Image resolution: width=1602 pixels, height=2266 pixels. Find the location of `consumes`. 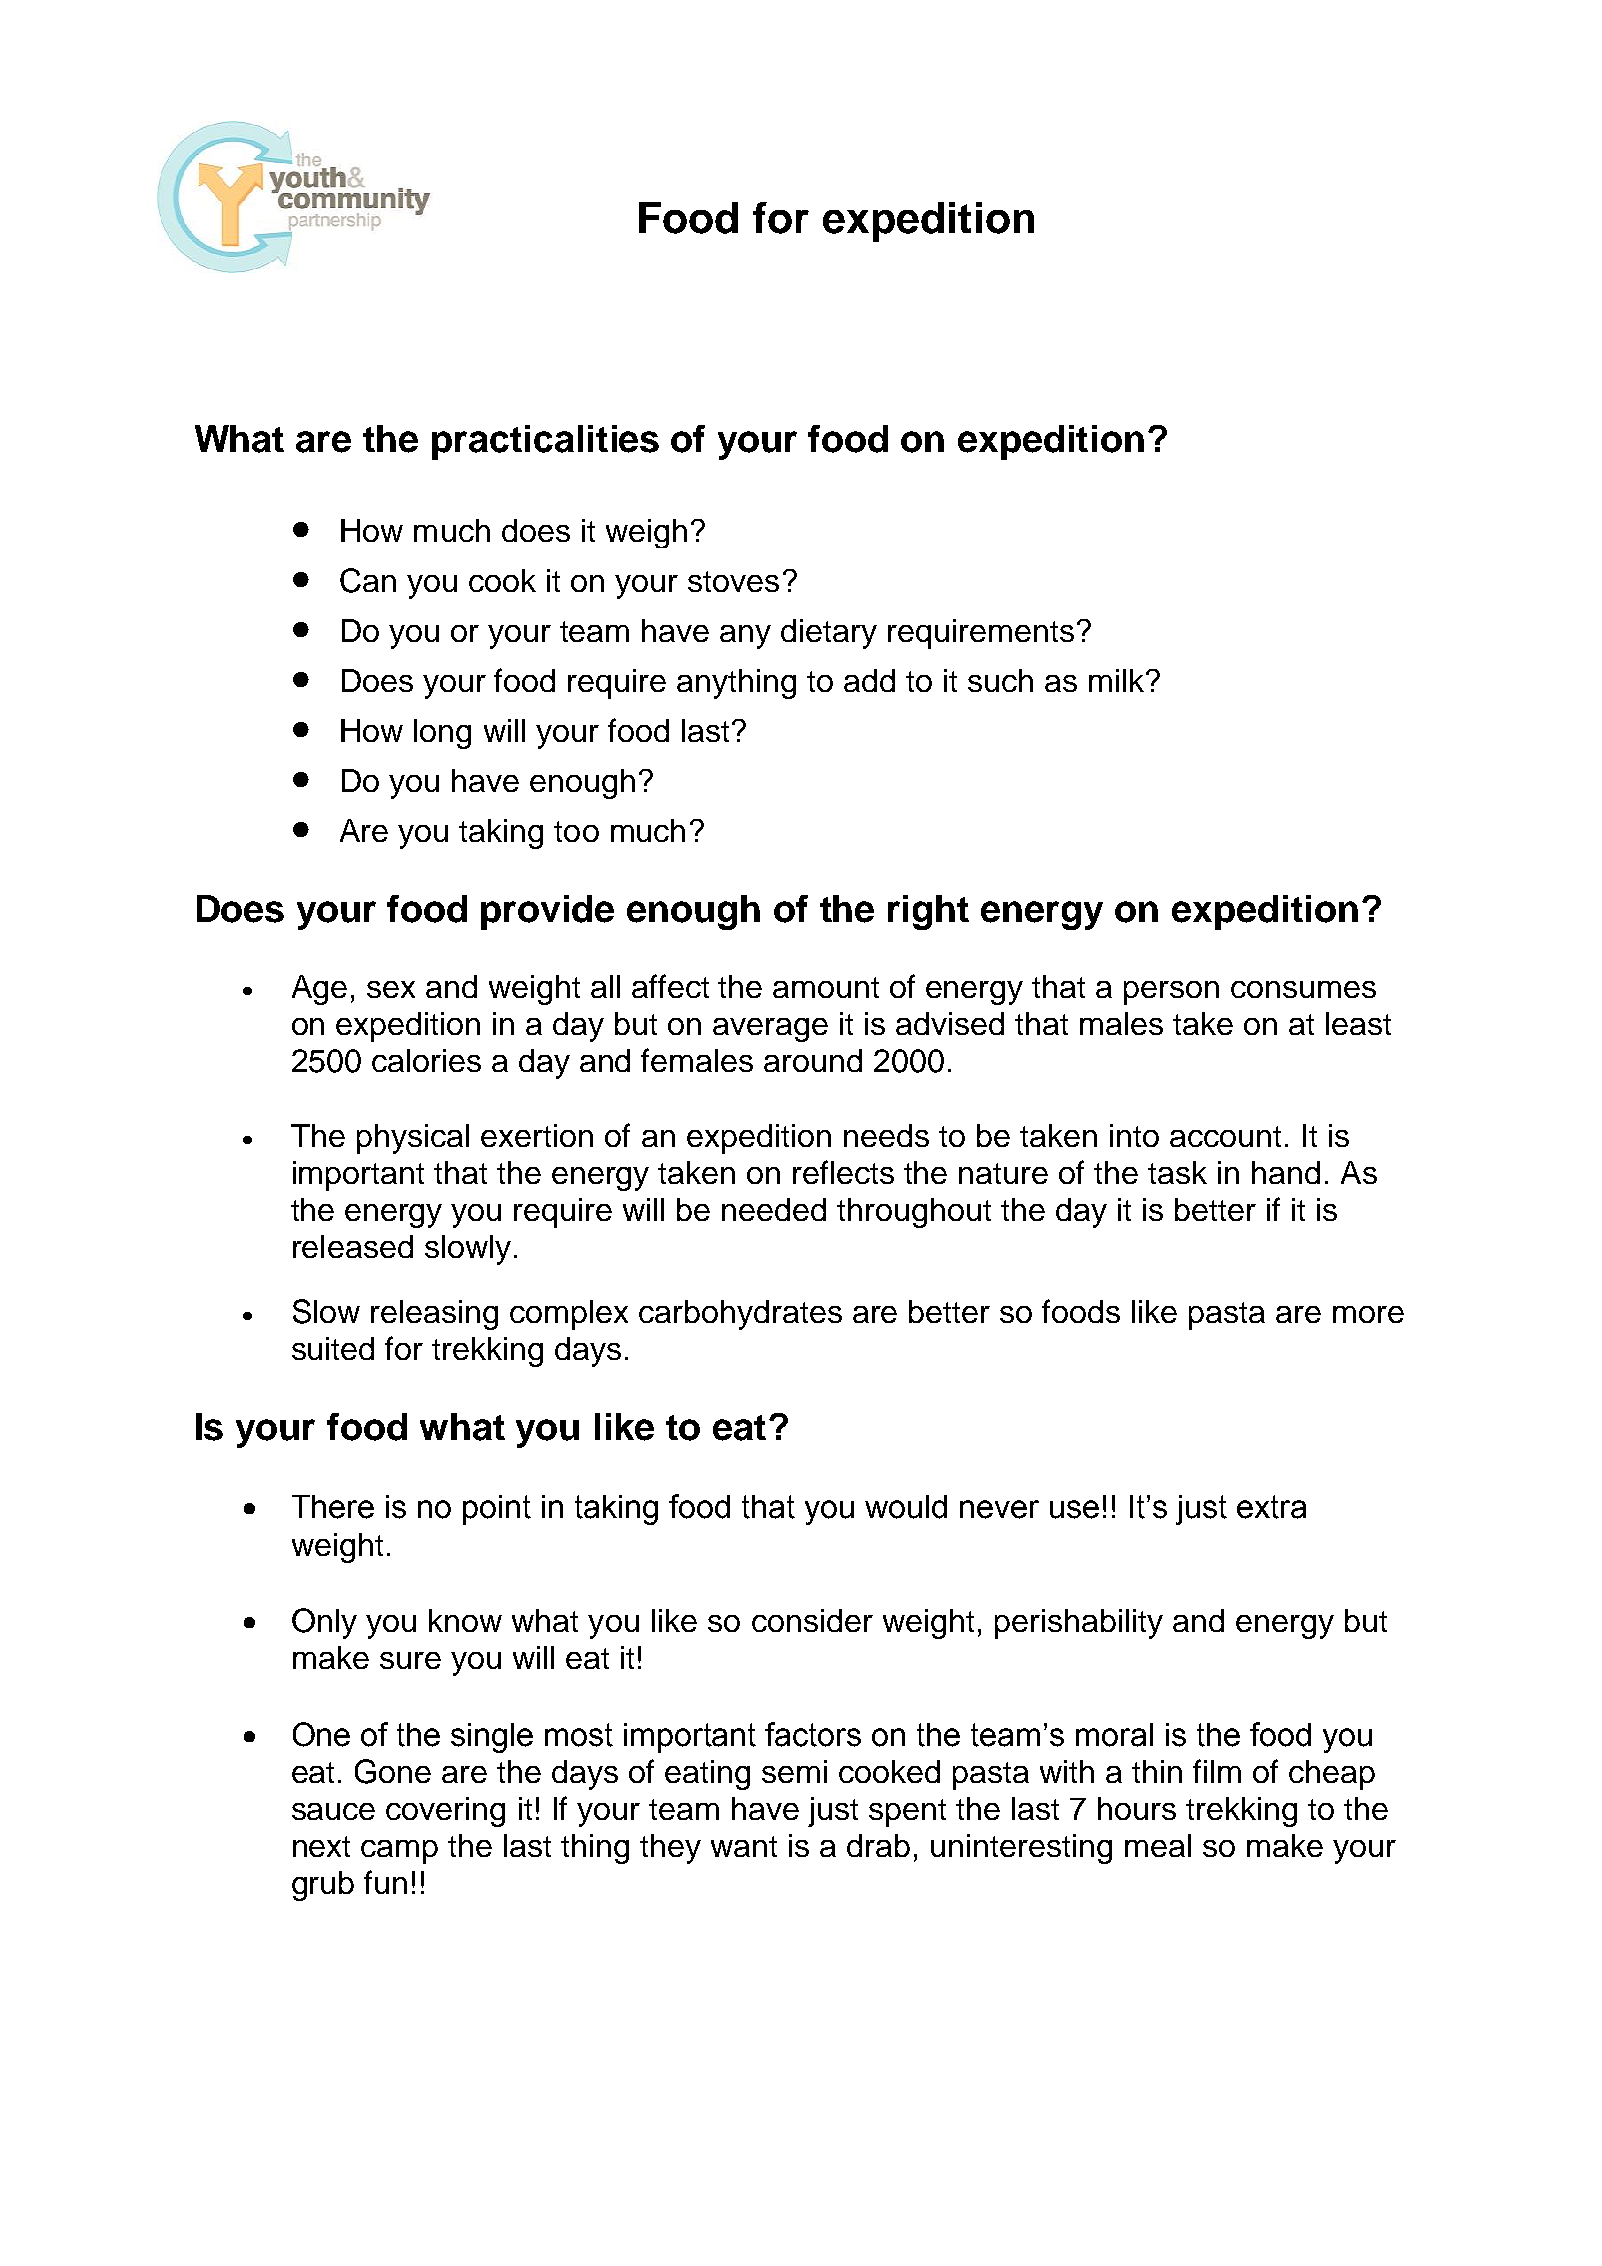

consumes is located at coordinates (1303, 989).
